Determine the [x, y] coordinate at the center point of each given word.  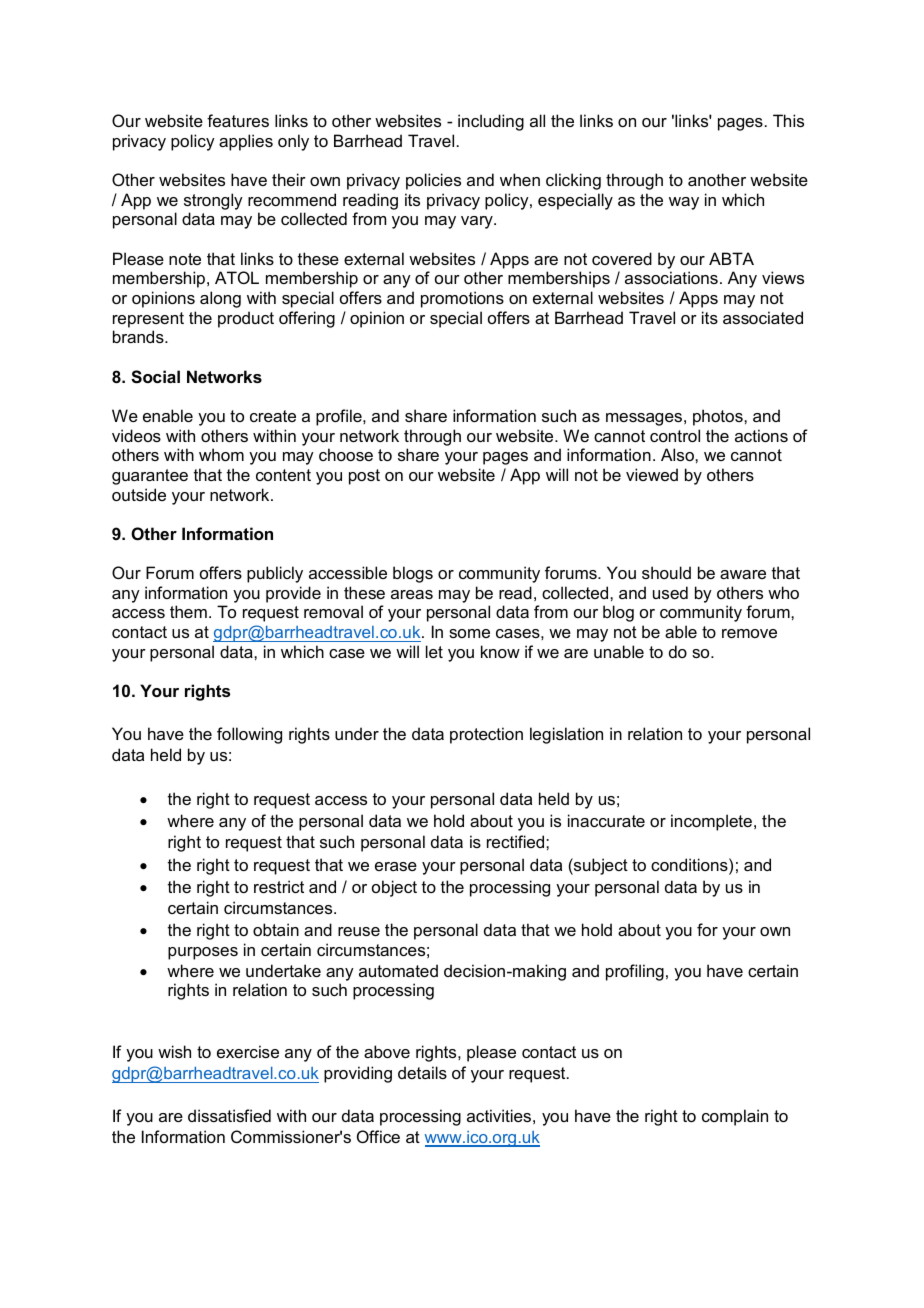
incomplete [711, 822]
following [249, 735]
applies [246, 142]
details [422, 1072]
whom [221, 454]
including [491, 122]
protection [486, 735]
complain [735, 1117]
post [364, 477]
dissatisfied [229, 1115]
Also [678, 454]
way [684, 203]
